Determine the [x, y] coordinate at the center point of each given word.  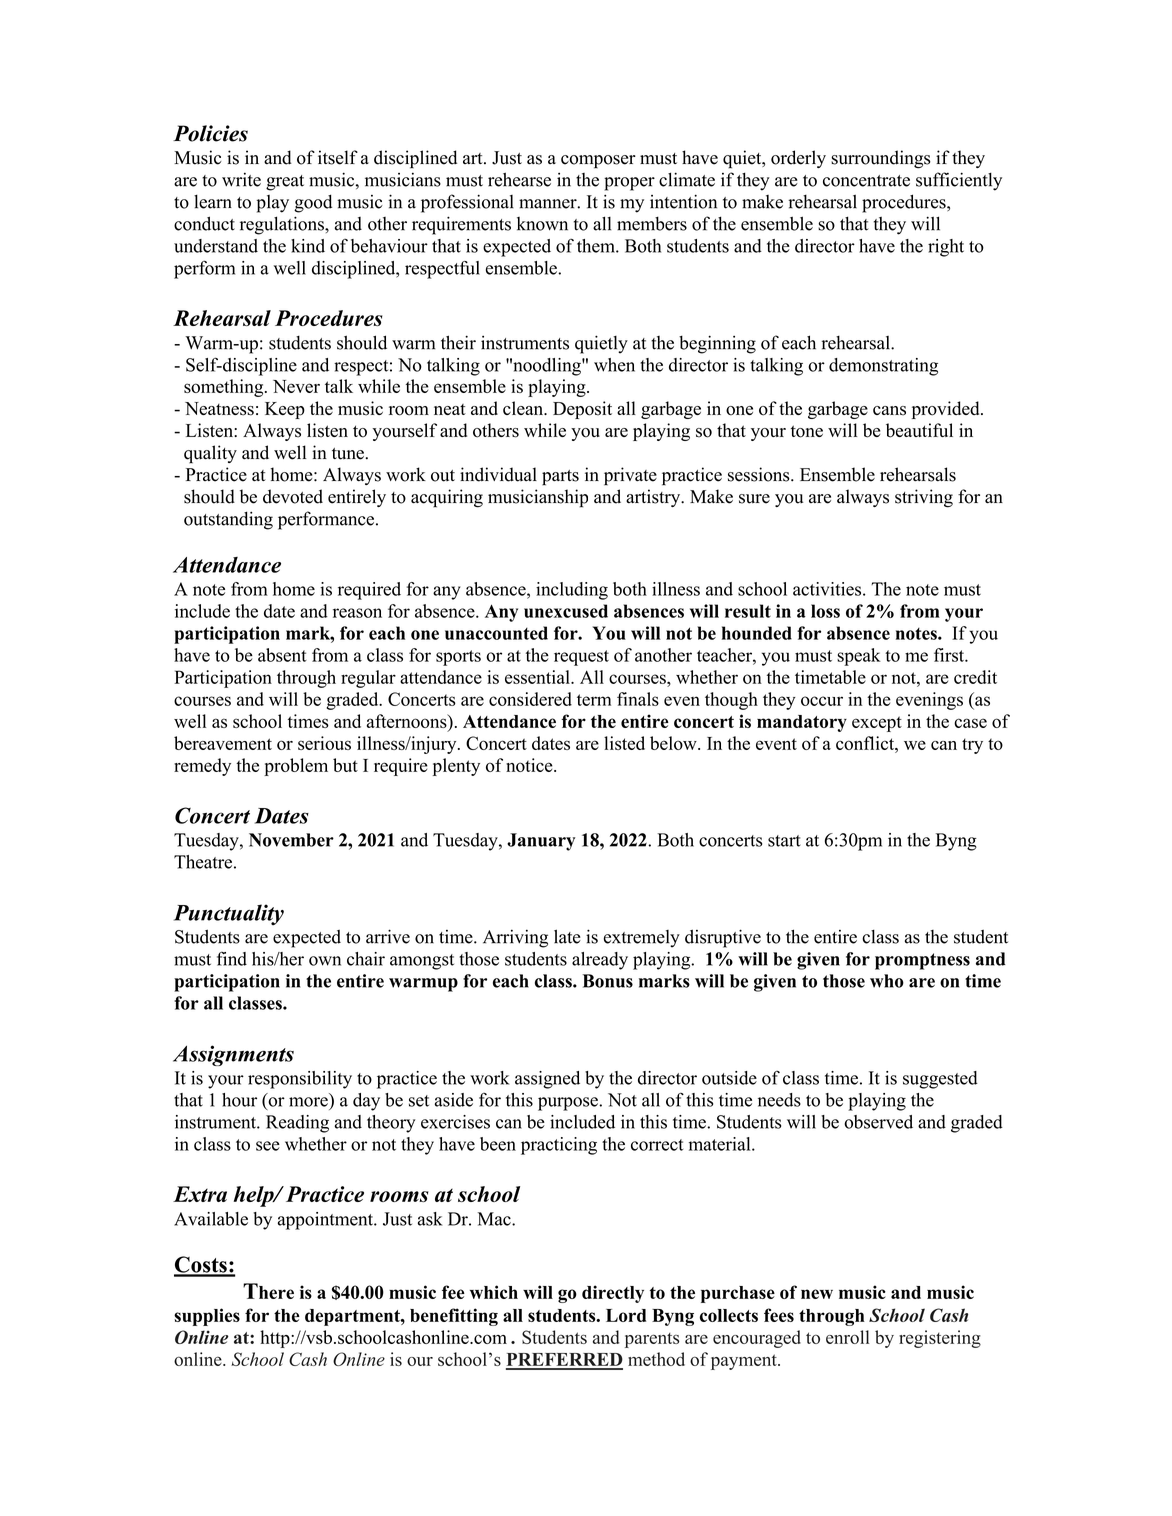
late [567, 936]
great [285, 183]
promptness [922, 961]
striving [924, 498]
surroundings [881, 159]
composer [598, 162]
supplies [207, 1317]
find [232, 958]
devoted [293, 496]
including [572, 591]
